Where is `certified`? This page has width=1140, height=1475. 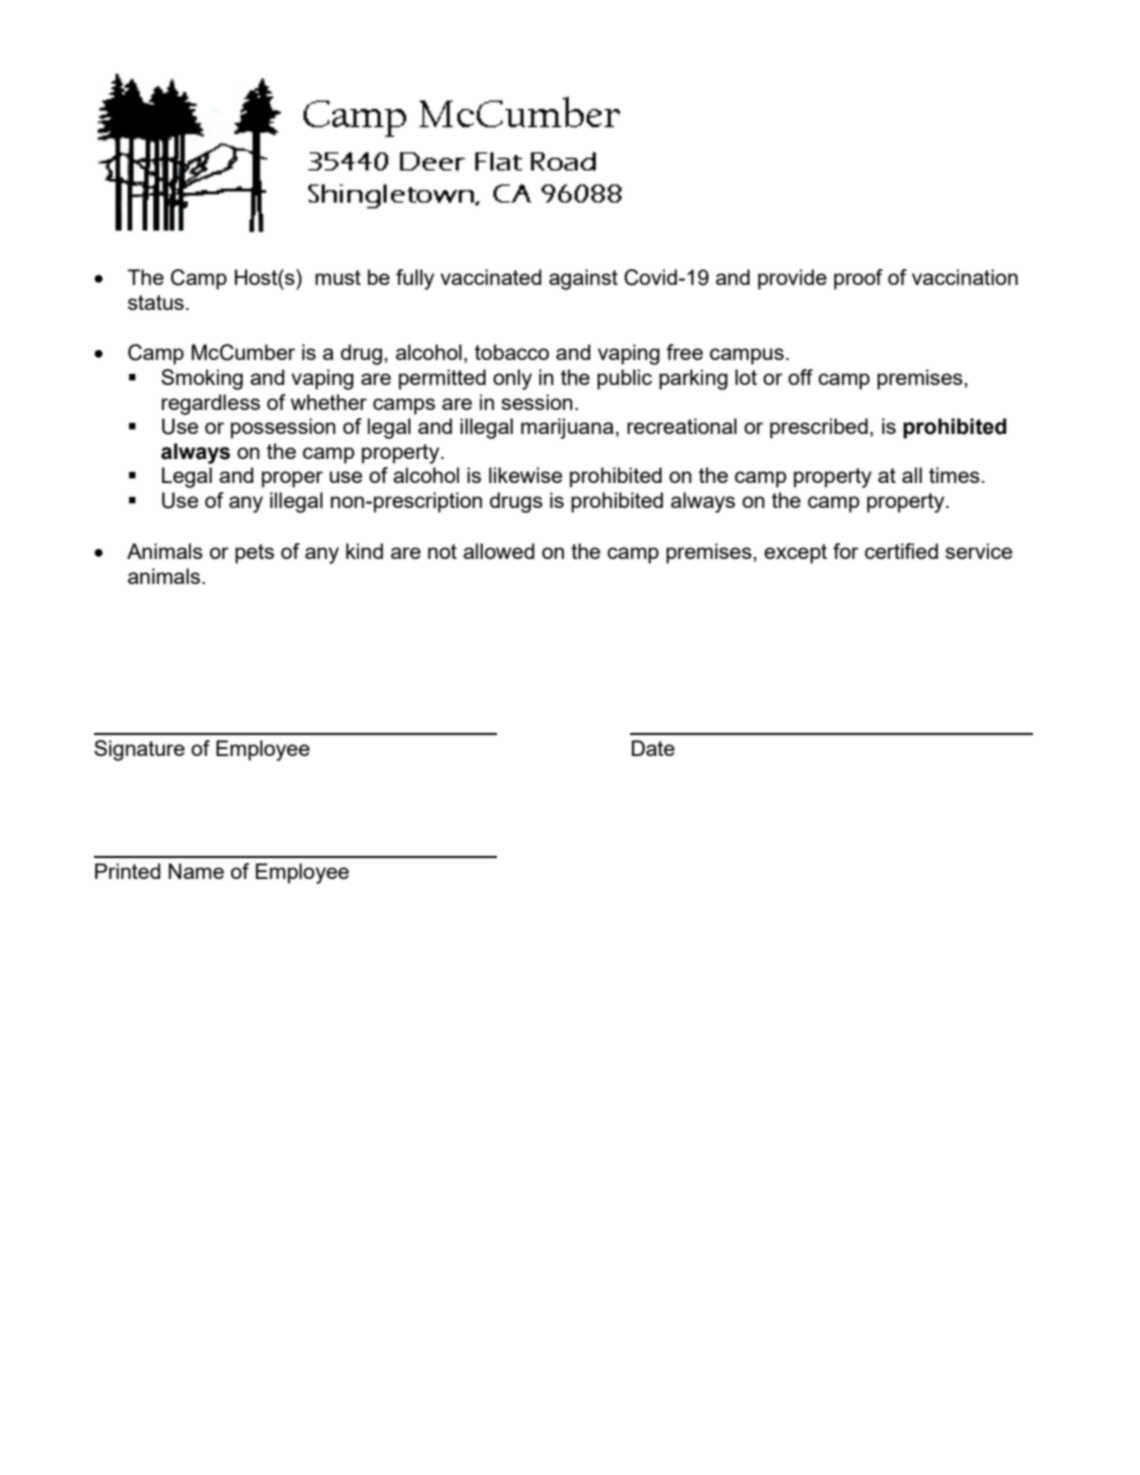
certified is located at coordinates (901, 551).
